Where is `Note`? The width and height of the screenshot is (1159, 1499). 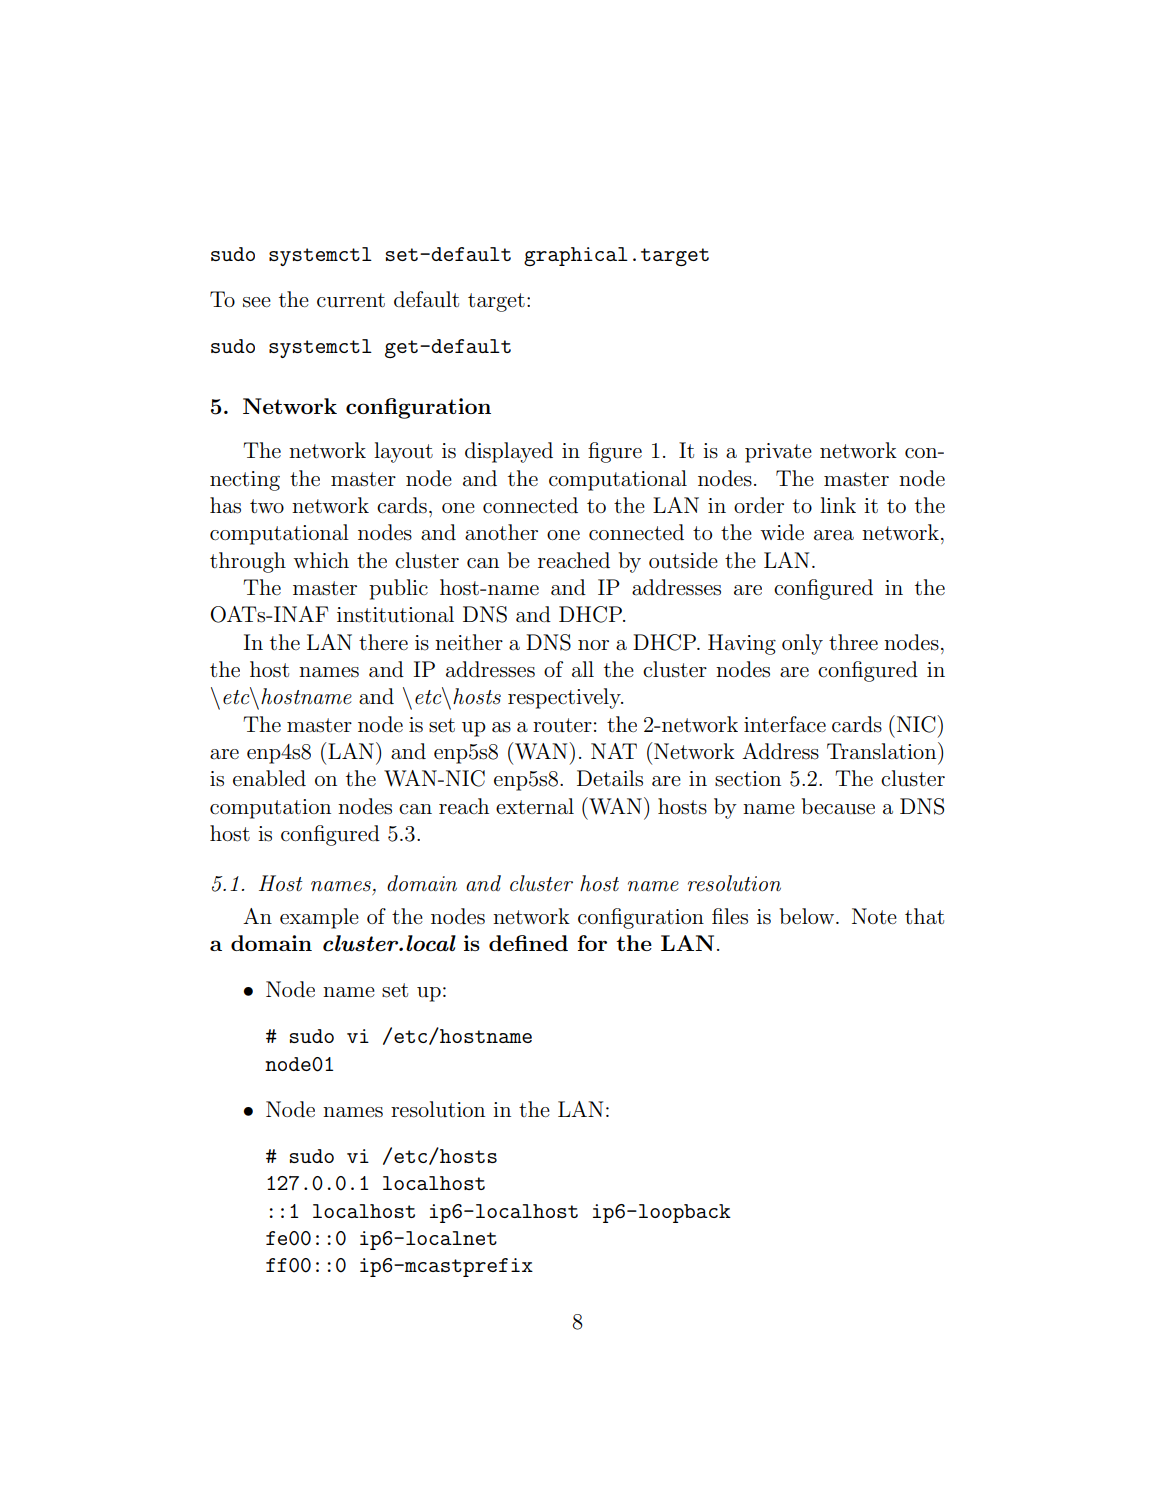 Note is located at coordinates (874, 916).
